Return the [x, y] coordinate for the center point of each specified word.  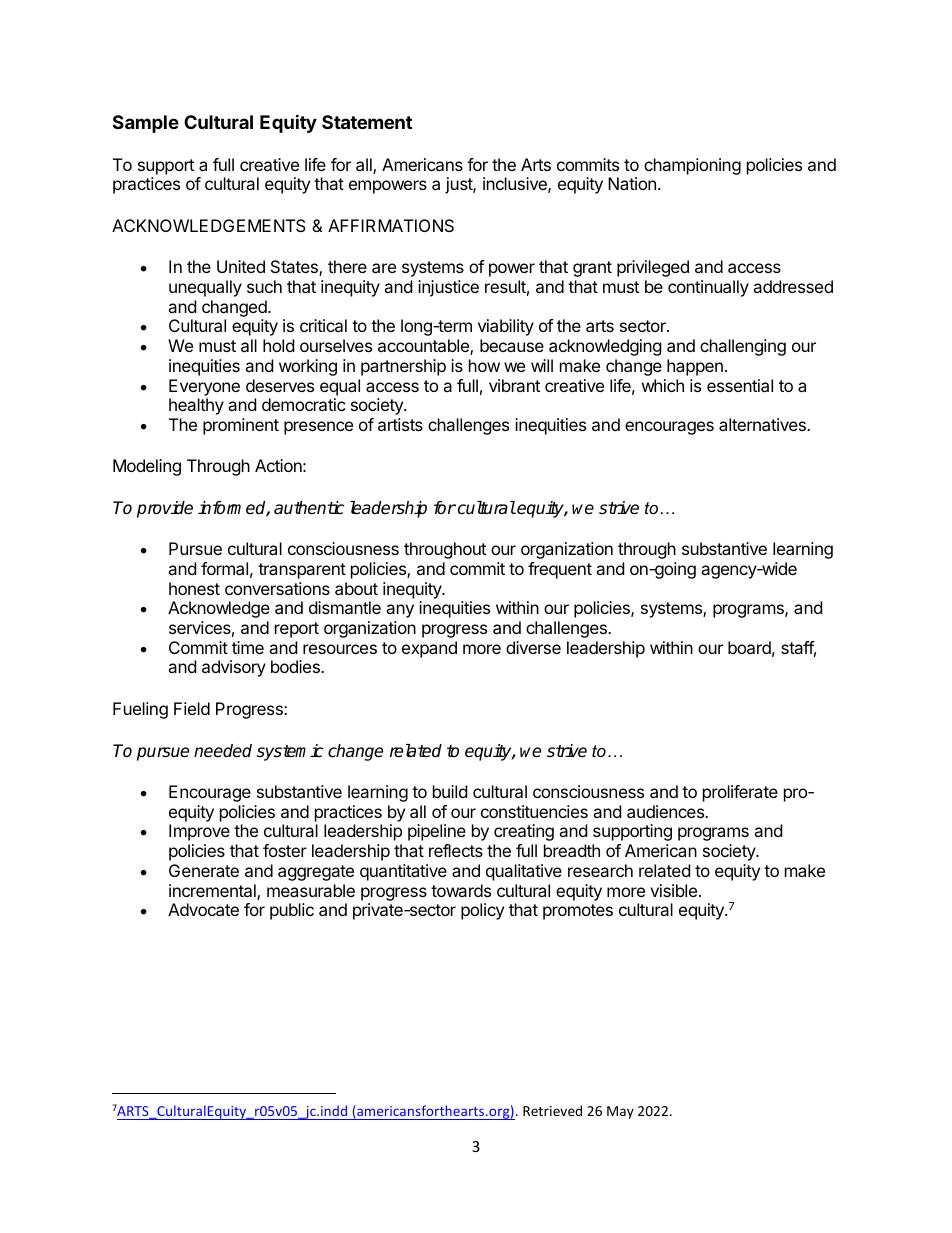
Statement [367, 122]
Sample [146, 124]
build [450, 791]
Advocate [203, 909]
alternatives [763, 424]
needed [223, 751]
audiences [666, 811]
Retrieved [552, 1110]
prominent [241, 426]
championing [692, 166]
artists [400, 424]
